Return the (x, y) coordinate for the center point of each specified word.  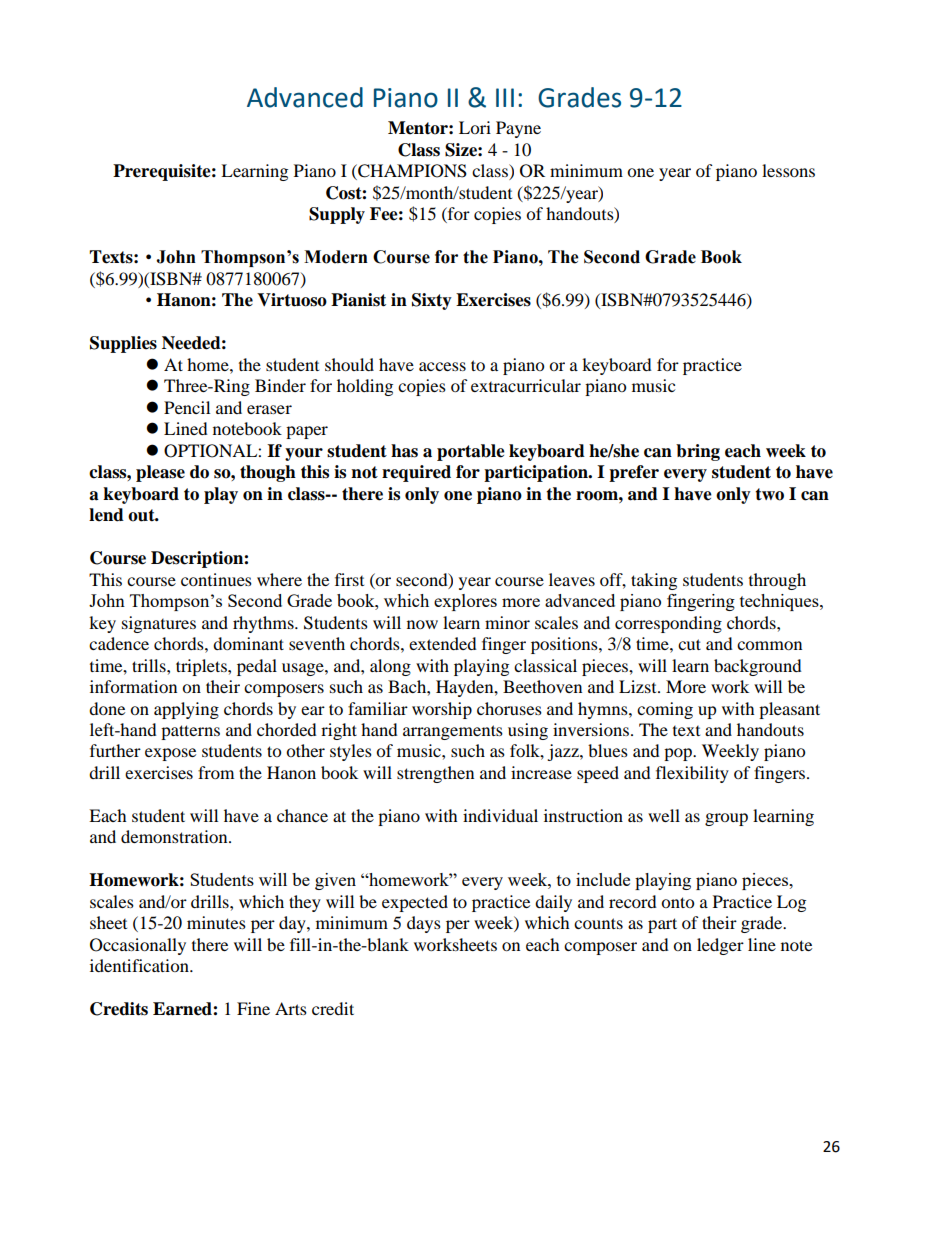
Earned (183, 1009)
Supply (337, 215)
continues (216, 579)
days (424, 924)
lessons (788, 170)
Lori (475, 127)
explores (465, 602)
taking (654, 581)
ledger (720, 946)
